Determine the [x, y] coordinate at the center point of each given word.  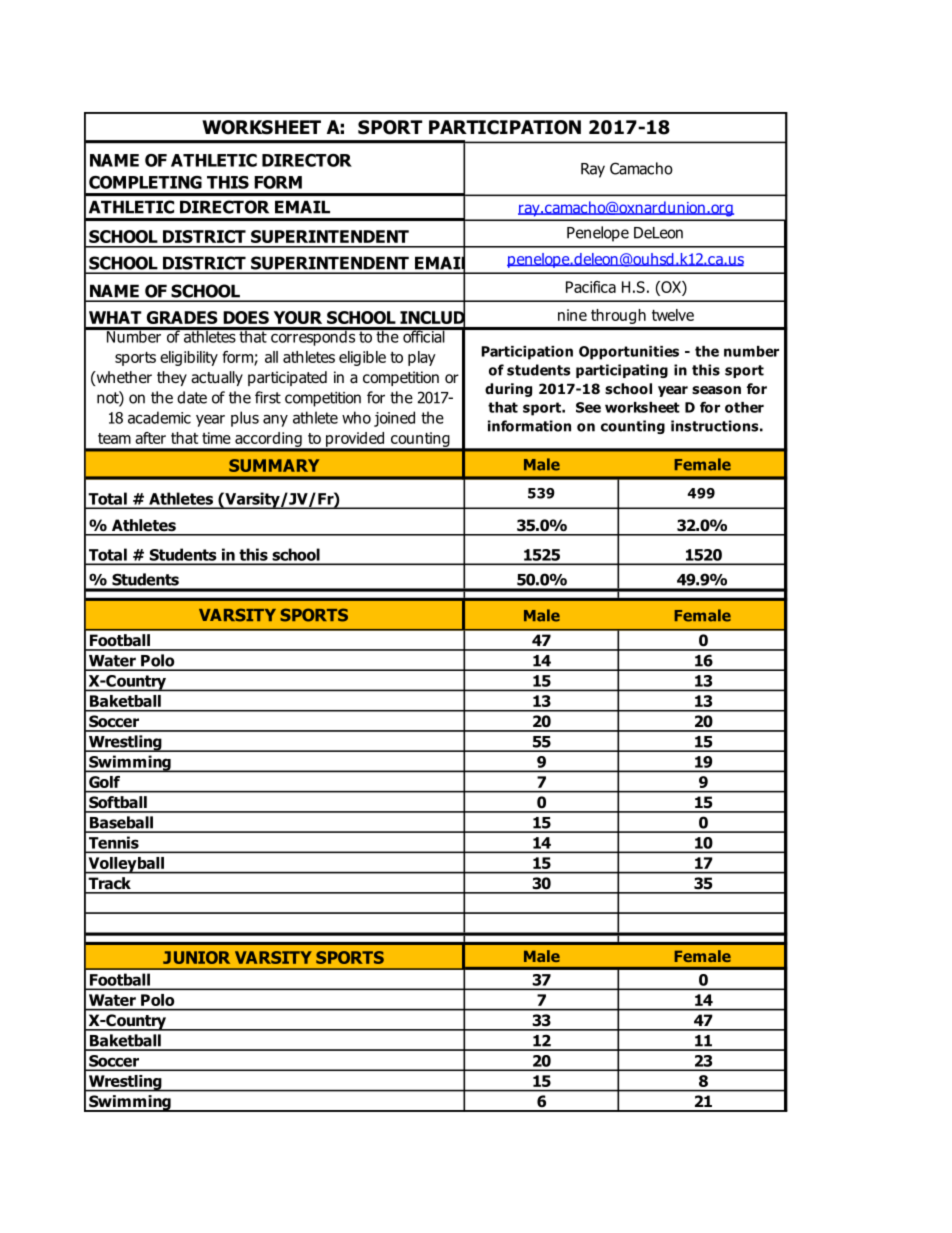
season [716, 390]
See [588, 407]
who [356, 417]
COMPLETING [145, 182]
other [744, 407]
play [422, 358]
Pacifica [591, 287]
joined [394, 419]
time [216, 438]
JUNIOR [196, 957]
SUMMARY [274, 465]
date [192, 397]
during [508, 390]
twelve [673, 315]
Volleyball [126, 865]
